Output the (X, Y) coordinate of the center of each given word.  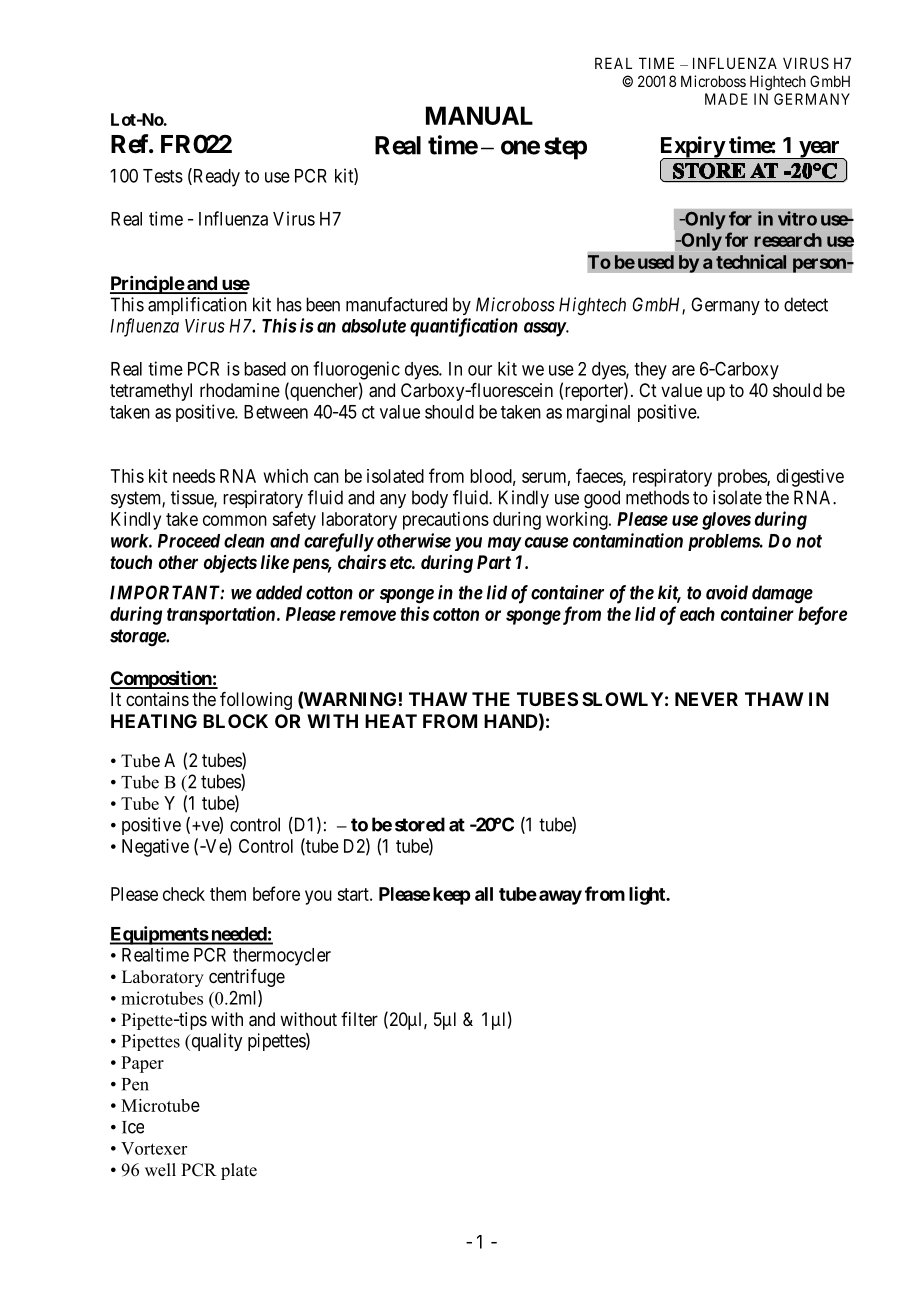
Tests (163, 176)
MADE (726, 99)
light (648, 895)
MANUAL (479, 115)
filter (359, 1019)
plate (239, 1171)
